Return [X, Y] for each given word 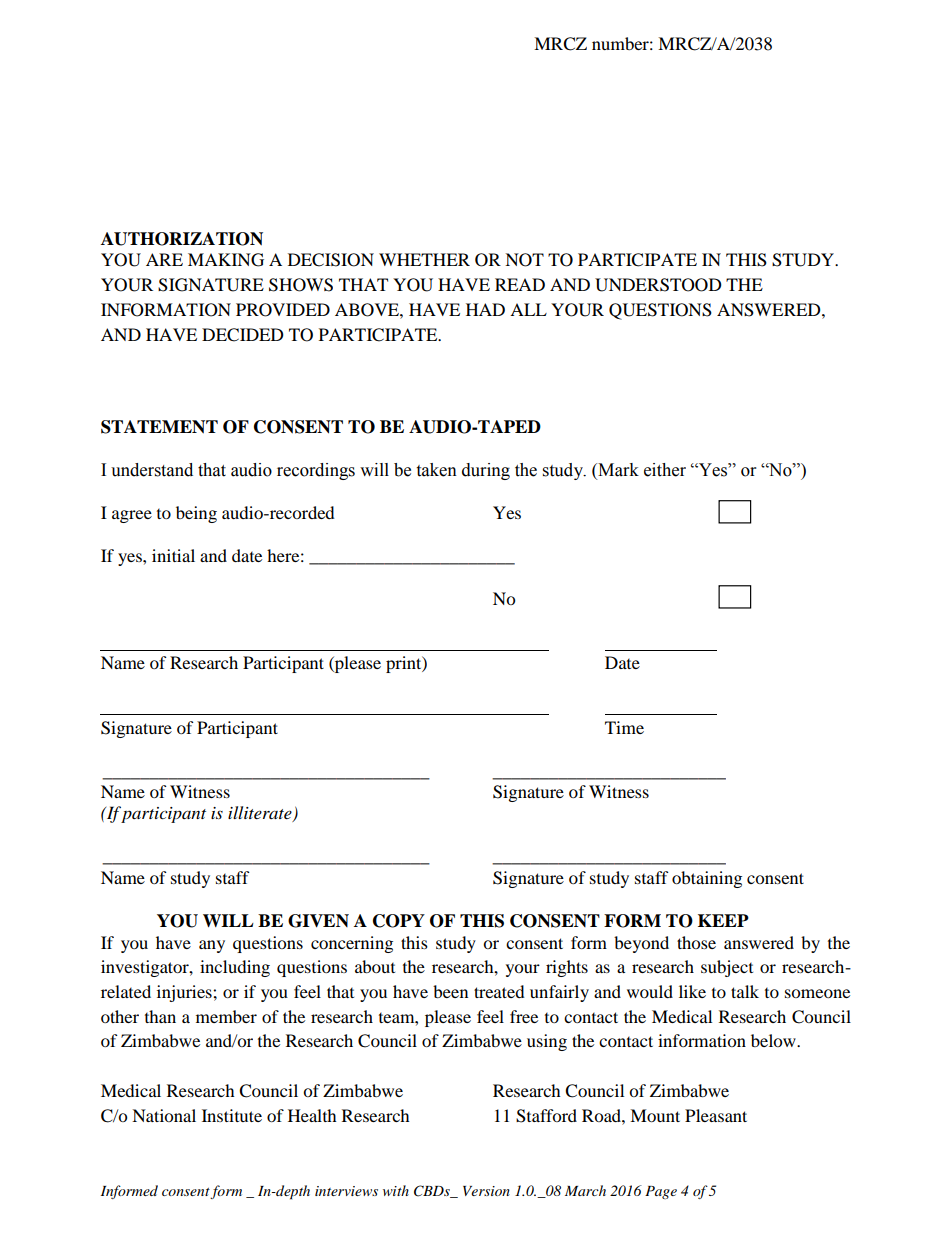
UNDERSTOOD [658, 285]
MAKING [226, 260]
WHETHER [424, 259]
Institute [232, 1115]
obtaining [707, 879]
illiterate [261, 814]
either [665, 470]
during [486, 471]
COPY [399, 921]
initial [173, 555]
